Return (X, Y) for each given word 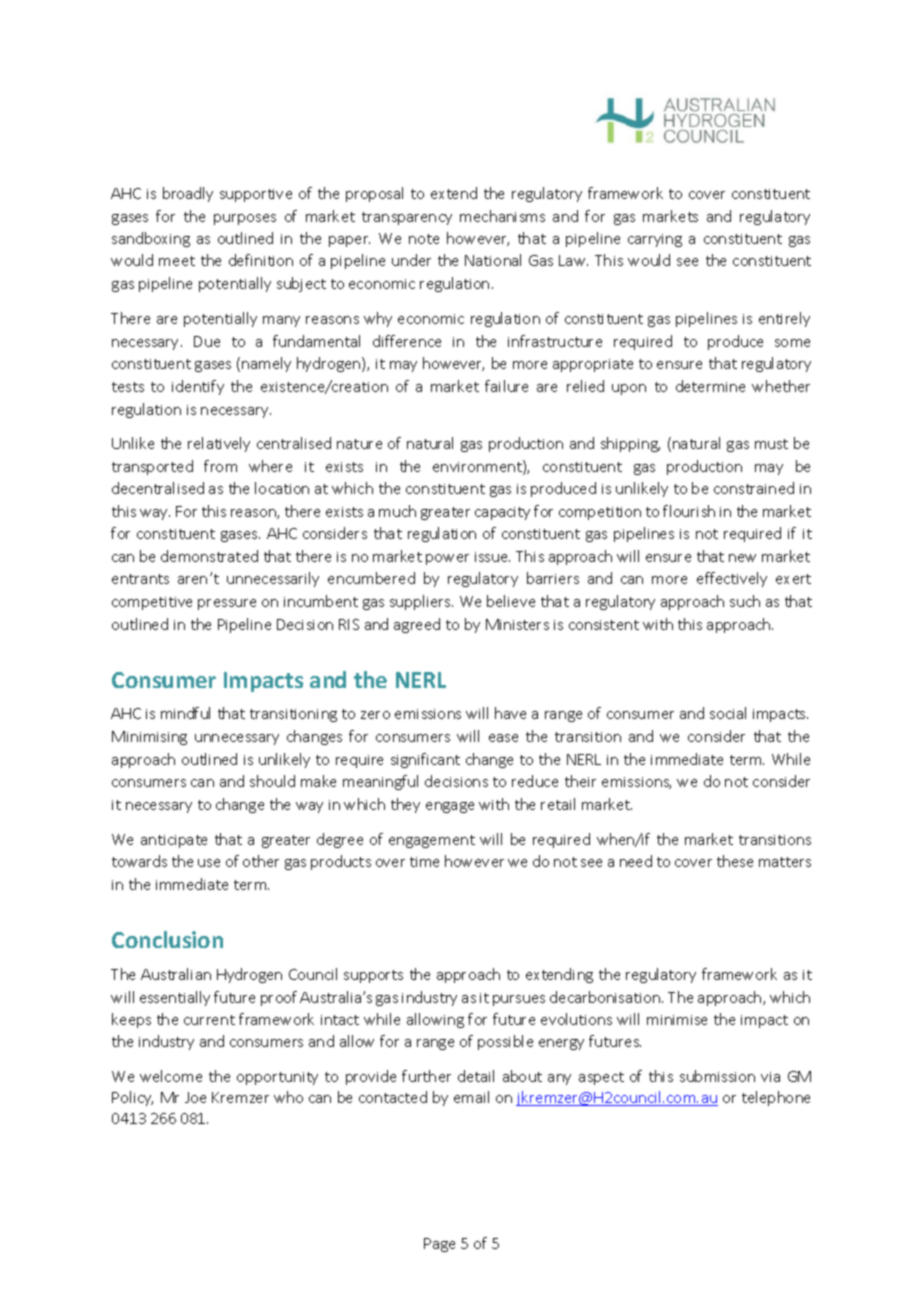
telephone (776, 1098)
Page (439, 1245)
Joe (195, 1097)
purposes (245, 219)
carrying (655, 240)
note (424, 239)
